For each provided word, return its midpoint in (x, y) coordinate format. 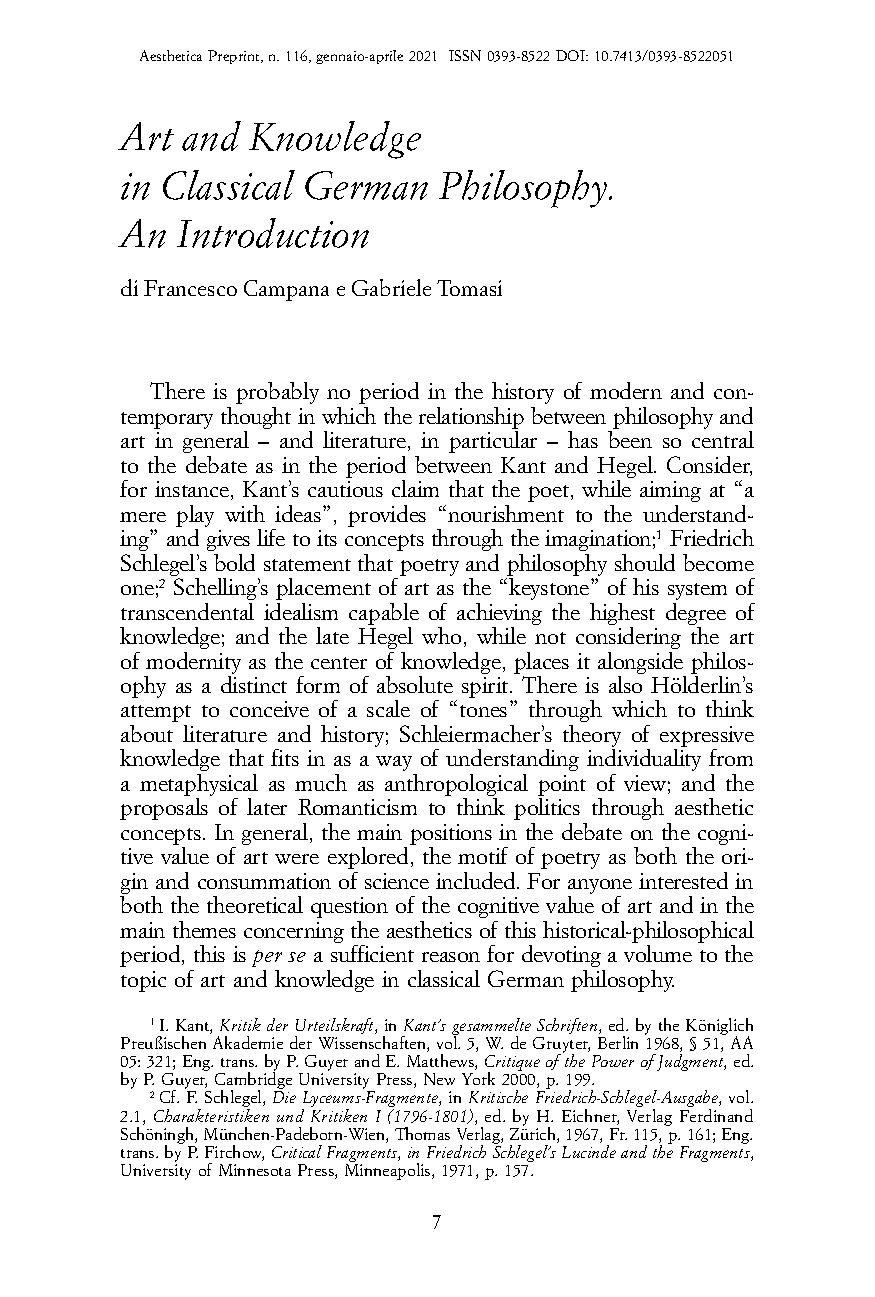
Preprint (235, 57)
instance (193, 490)
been (630, 439)
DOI (572, 55)
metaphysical (199, 786)
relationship (471, 419)
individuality (644, 760)
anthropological (456, 786)
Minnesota (255, 1170)
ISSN (465, 55)
